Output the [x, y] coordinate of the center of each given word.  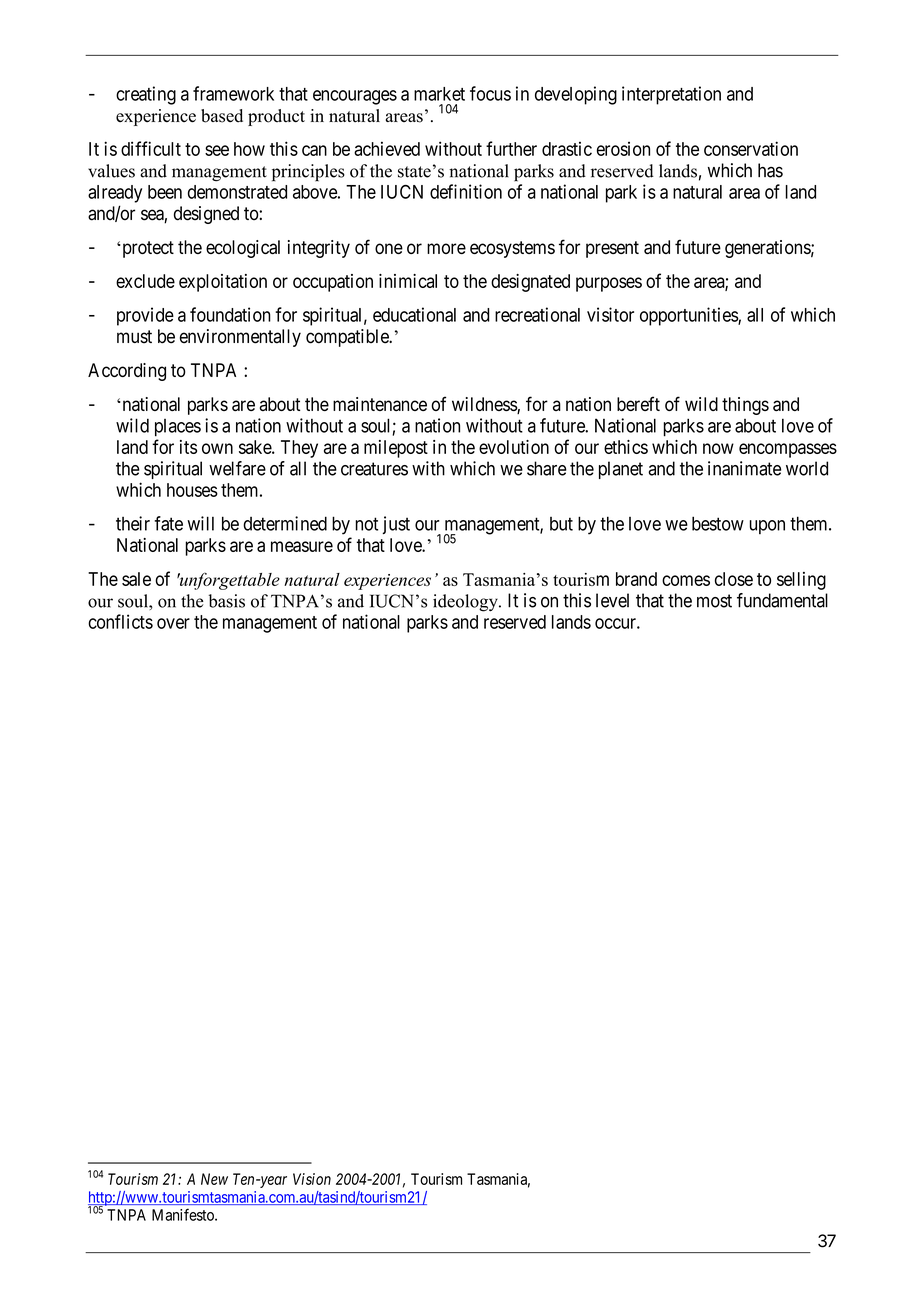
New [214, 1179]
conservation [751, 148]
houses [192, 490]
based [222, 116]
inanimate [744, 468]
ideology [466, 603]
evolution [514, 447]
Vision [312, 1179]
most [714, 601]
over [173, 623]
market [439, 94]
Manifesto [184, 1214]
